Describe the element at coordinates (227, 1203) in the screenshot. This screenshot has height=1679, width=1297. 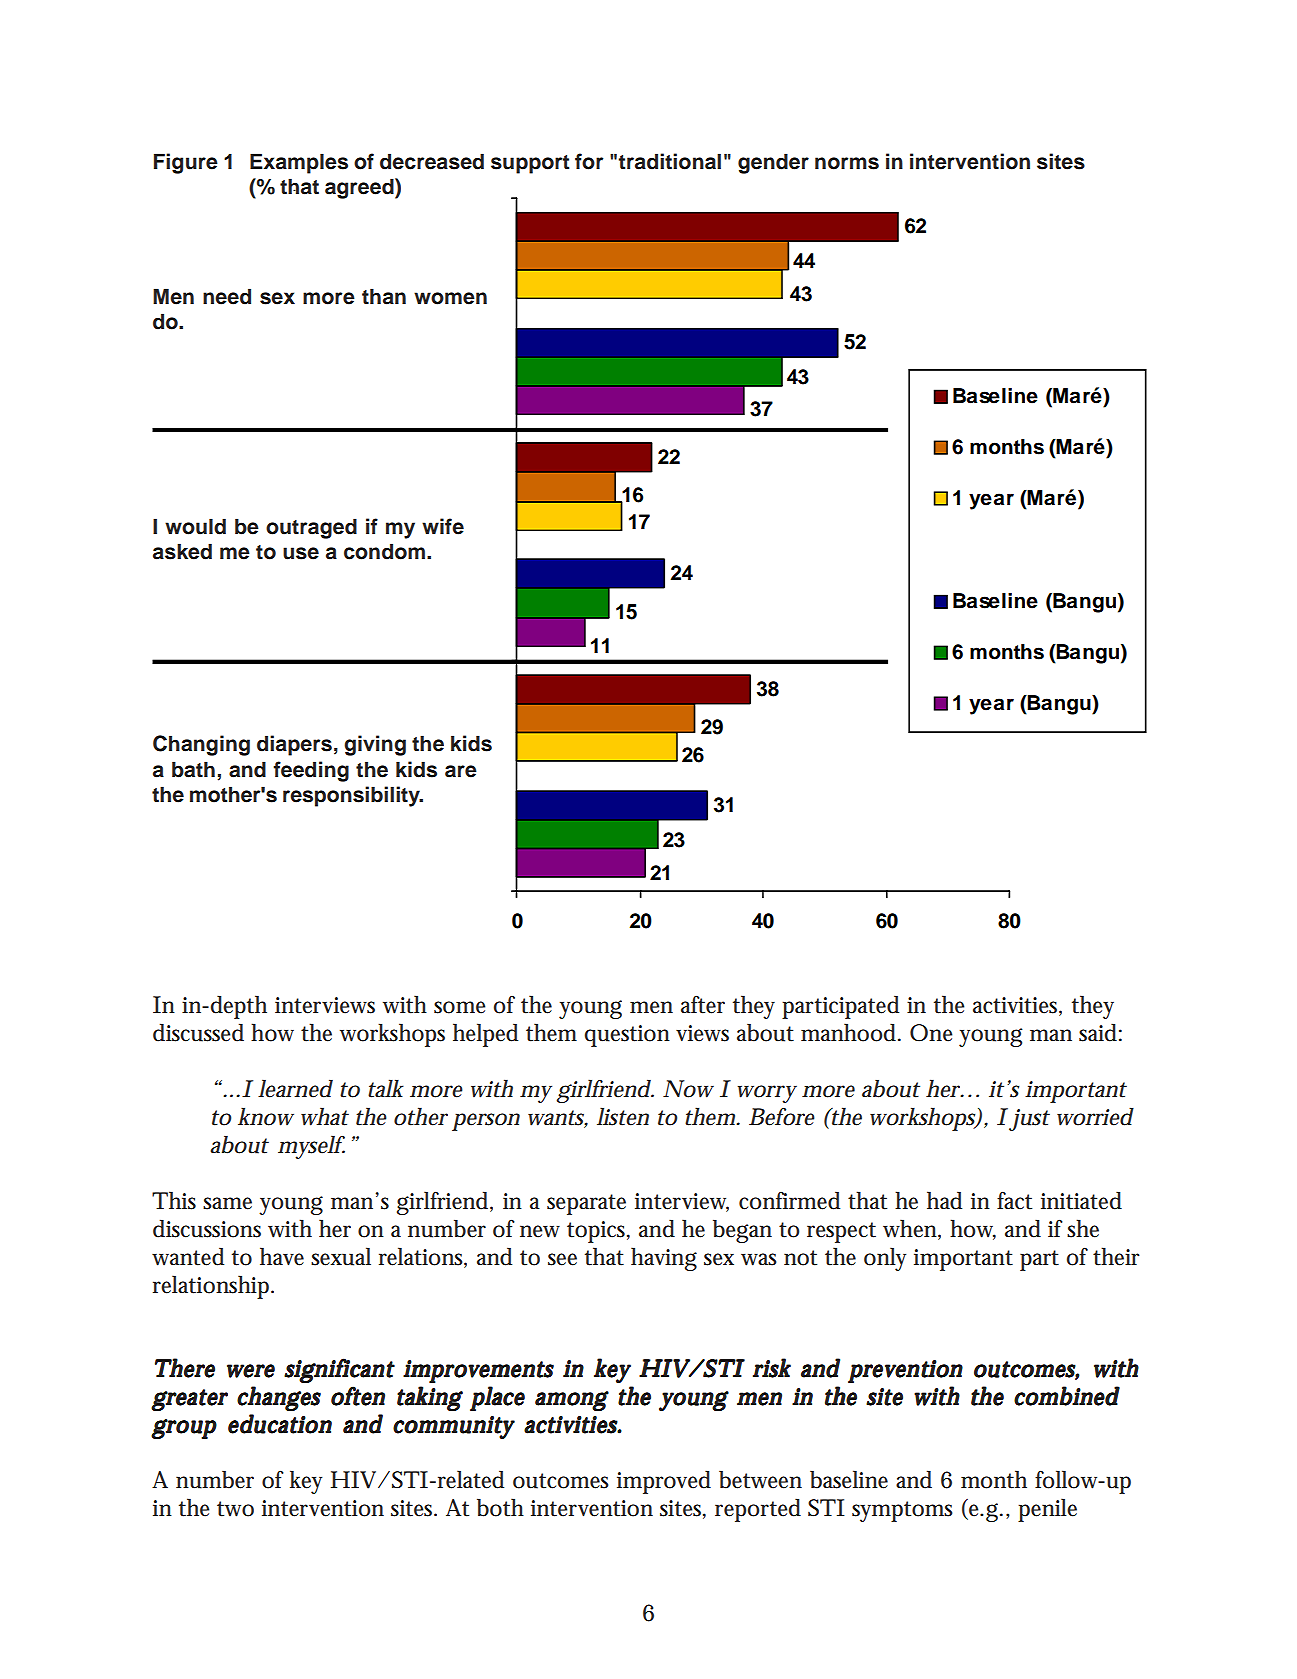
I see `same` at that location.
